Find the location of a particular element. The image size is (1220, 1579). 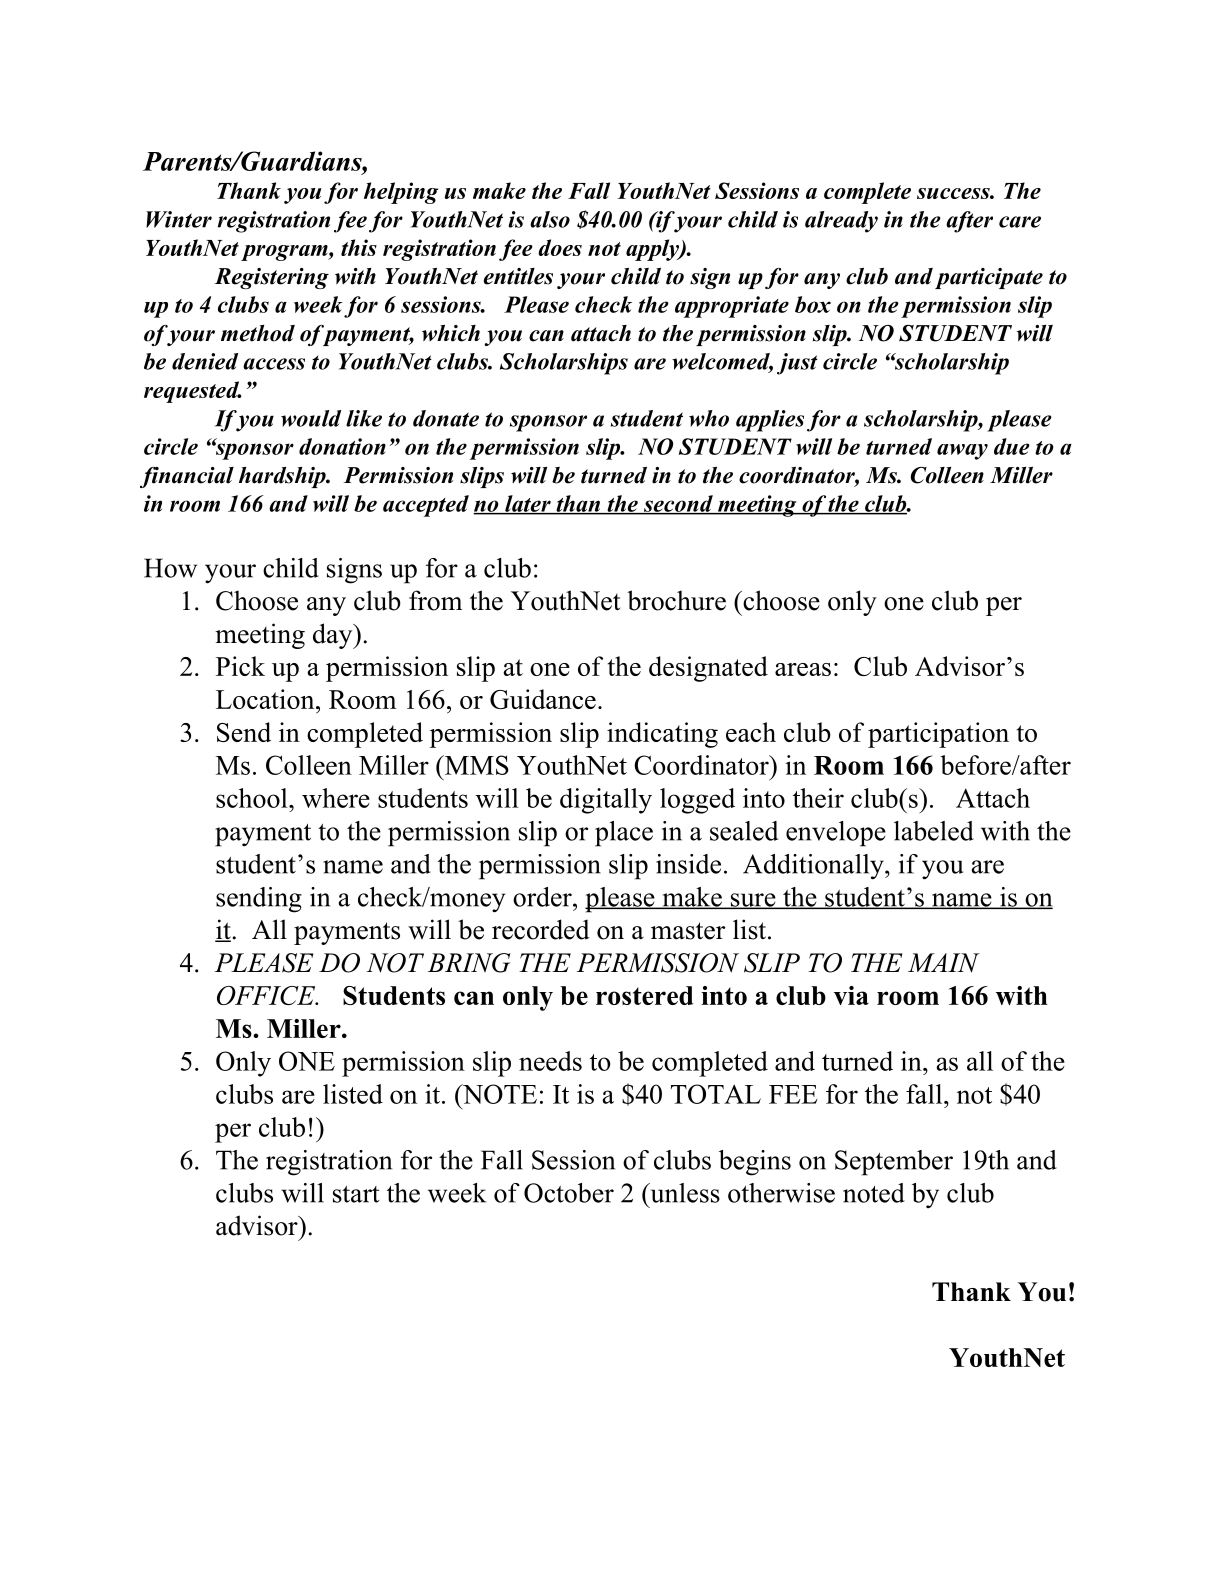

Guidance is located at coordinates (543, 699).
